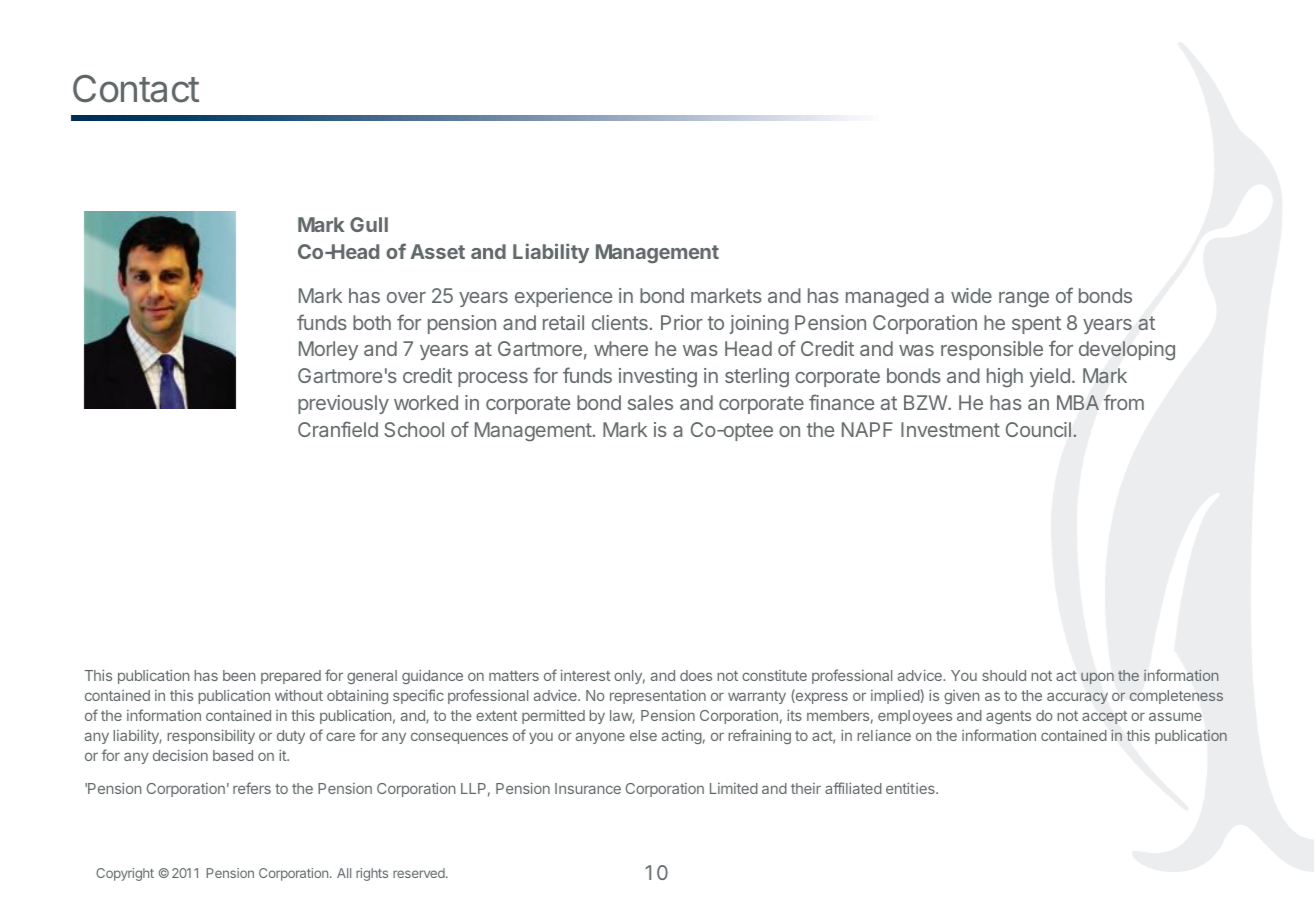 This document has width=1316, height=911. I want to click on Gull, so click(369, 224).
